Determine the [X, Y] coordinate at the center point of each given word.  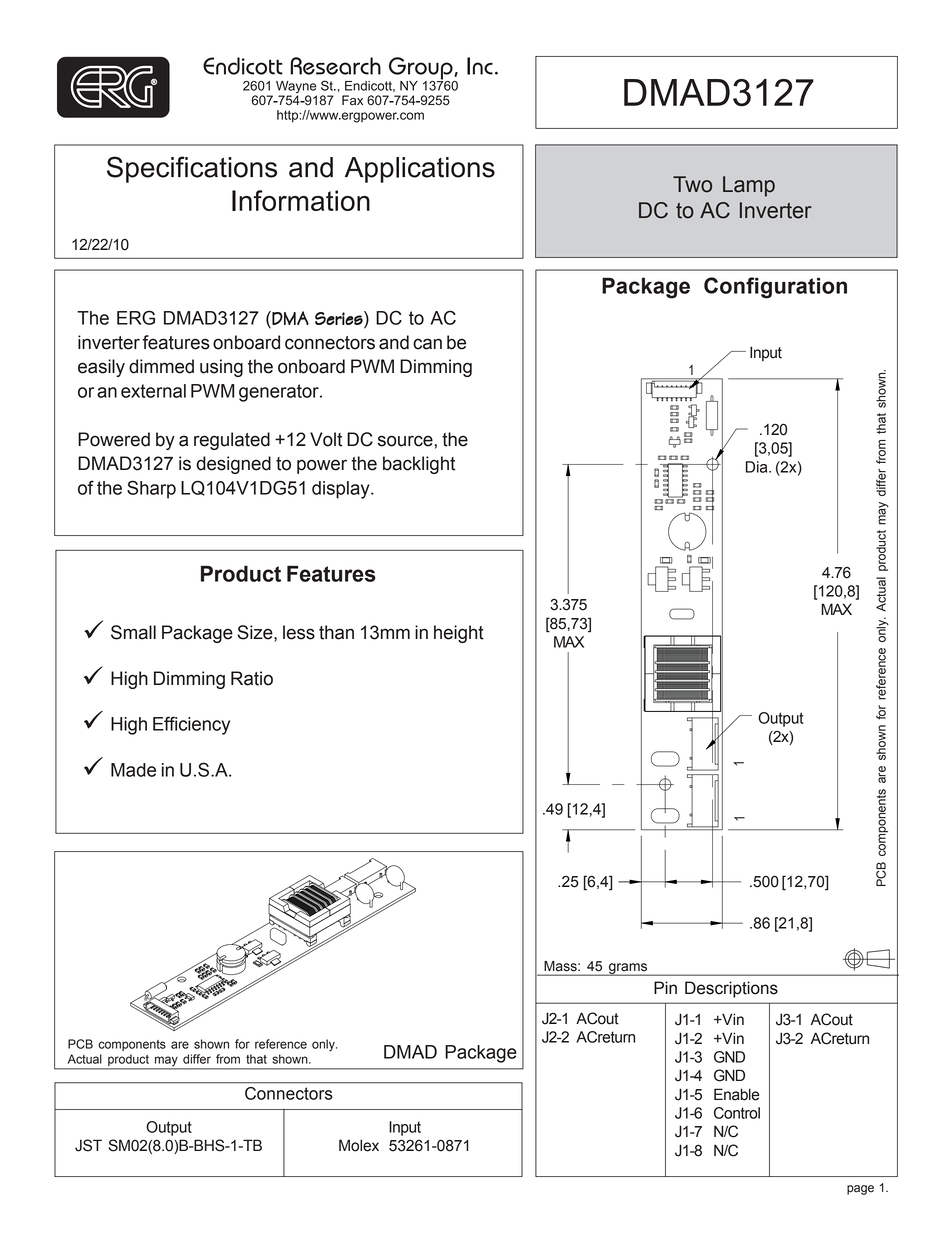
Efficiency [191, 725]
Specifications [192, 169]
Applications [420, 170]
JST [88, 1145]
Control [737, 1113]
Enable [737, 1094]
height [459, 634]
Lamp [749, 186]
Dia [758, 467]
